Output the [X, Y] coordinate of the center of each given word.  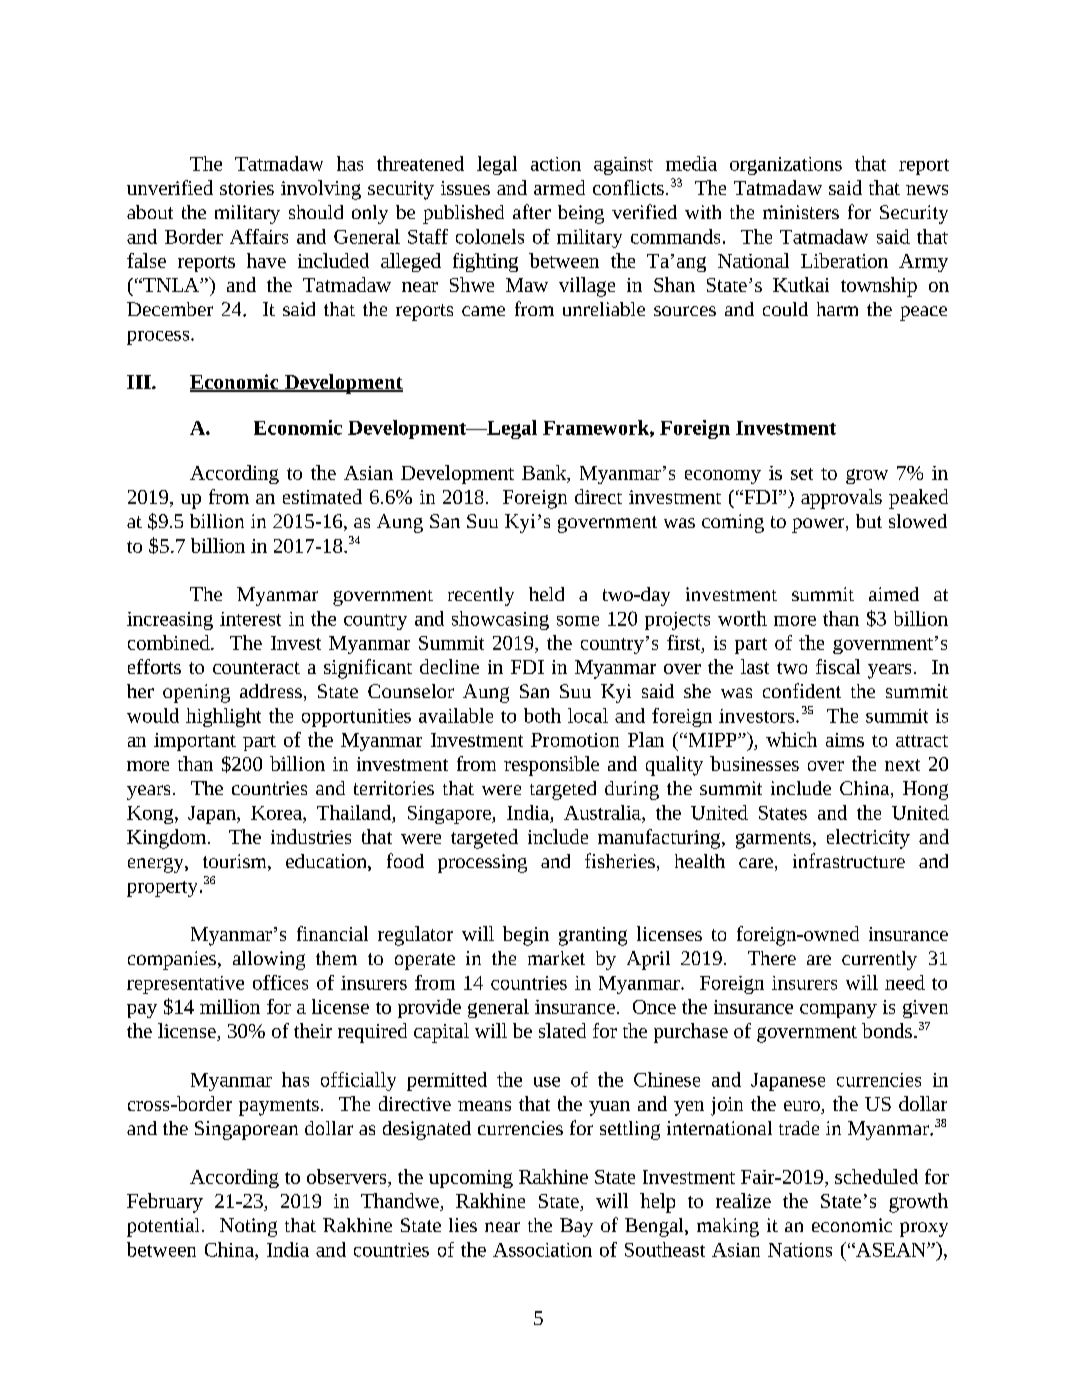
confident [802, 690]
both [542, 715]
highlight [223, 717]
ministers [801, 212]
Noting [248, 1227]
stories [247, 188]
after [532, 211]
